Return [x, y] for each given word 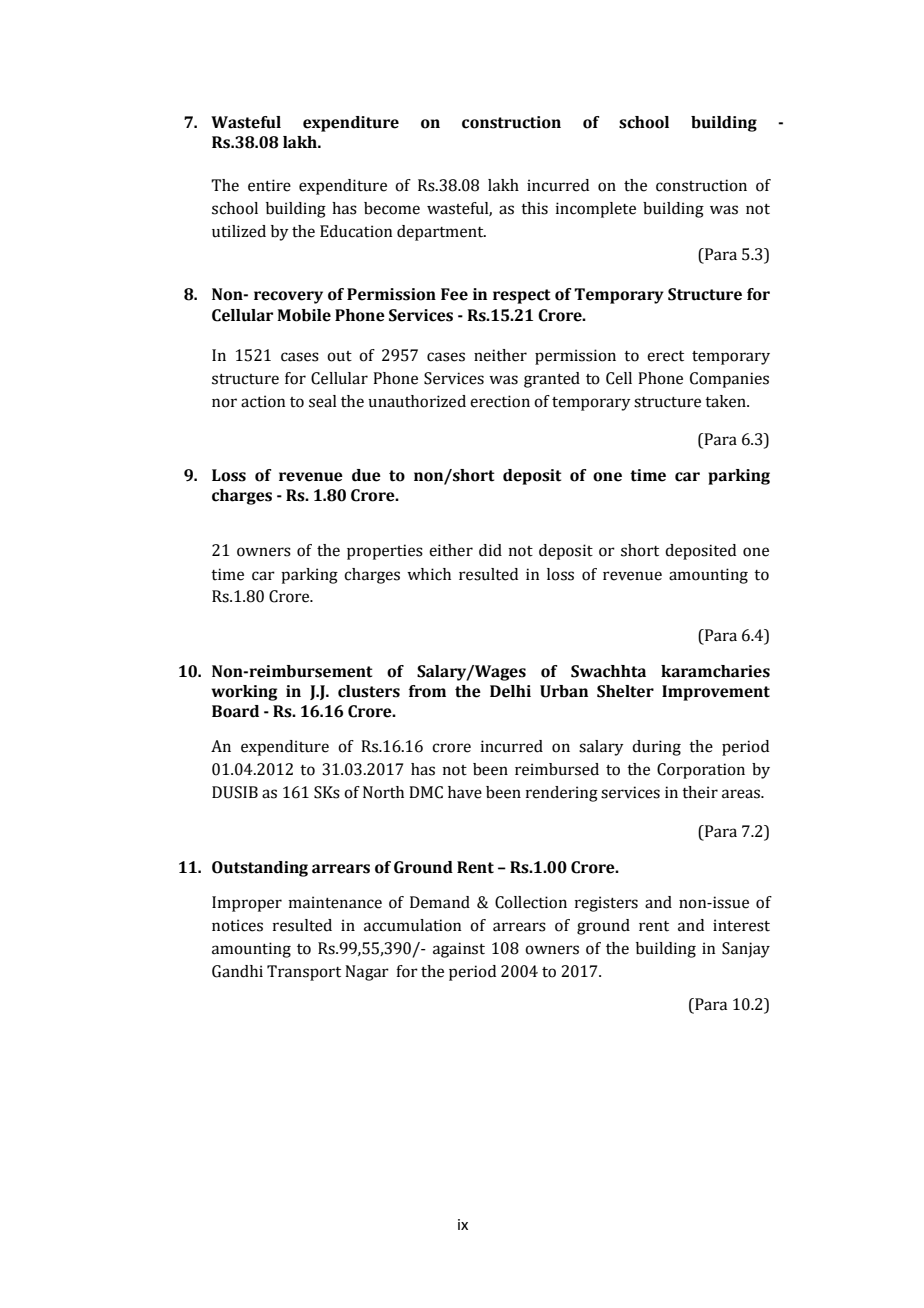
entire [269, 185]
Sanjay [746, 950]
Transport [304, 973]
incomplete [596, 210]
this [534, 208]
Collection [531, 902]
